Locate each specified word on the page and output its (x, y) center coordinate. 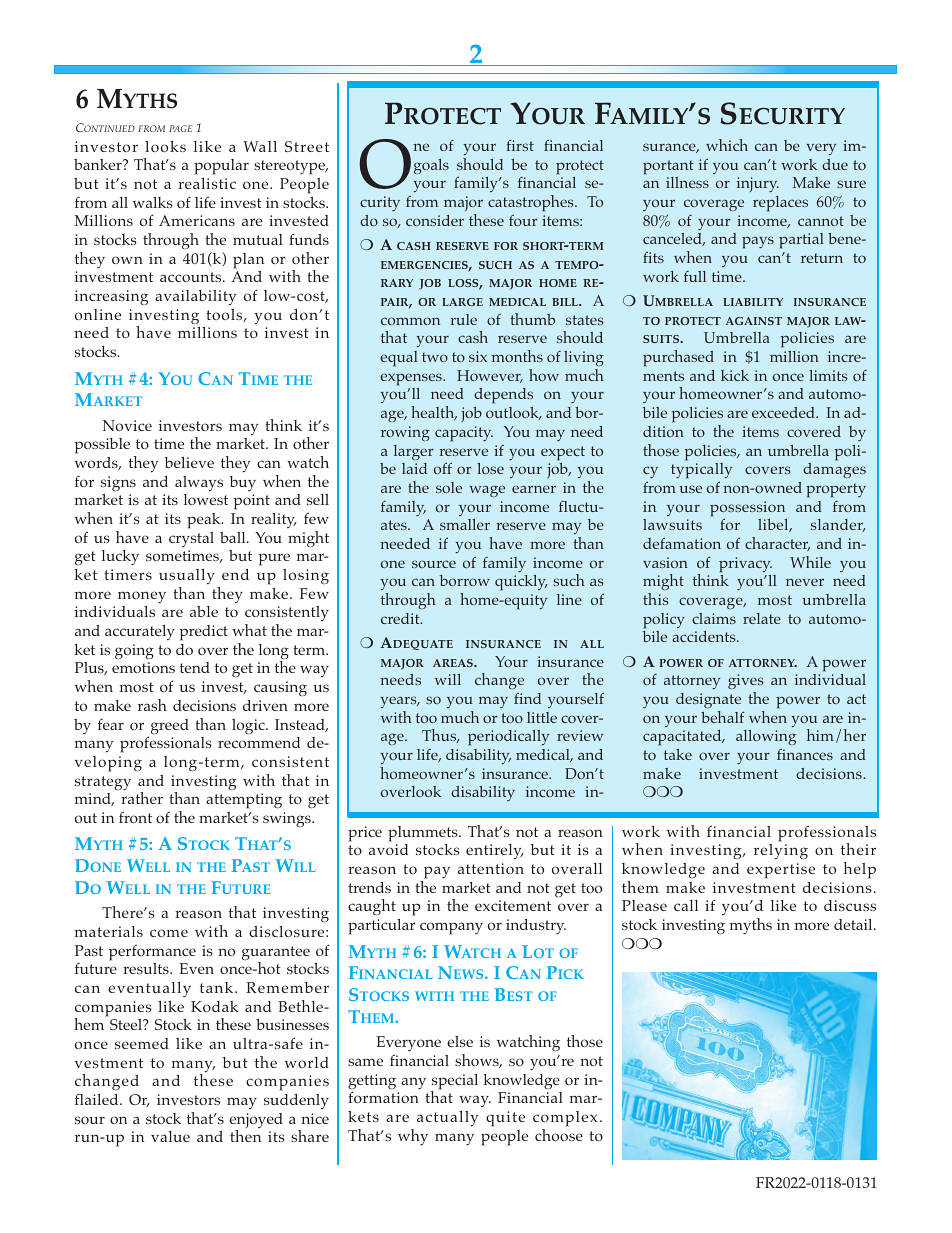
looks (165, 146)
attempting (244, 801)
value (170, 1136)
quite (505, 1119)
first (520, 145)
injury (758, 185)
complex (565, 1119)
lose (490, 468)
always (199, 484)
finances (805, 754)
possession (747, 510)
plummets (424, 834)
